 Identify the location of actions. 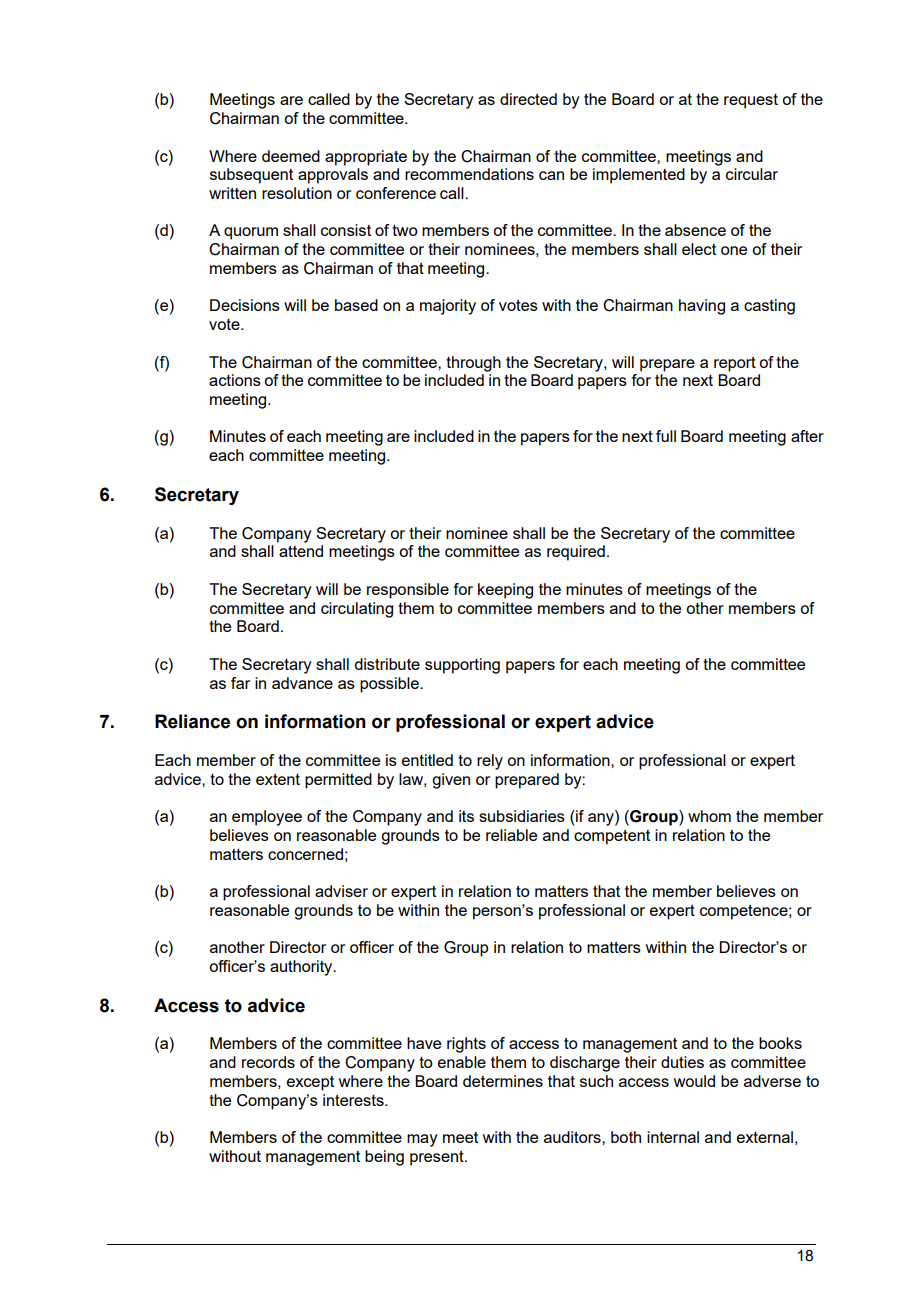
(235, 380).
